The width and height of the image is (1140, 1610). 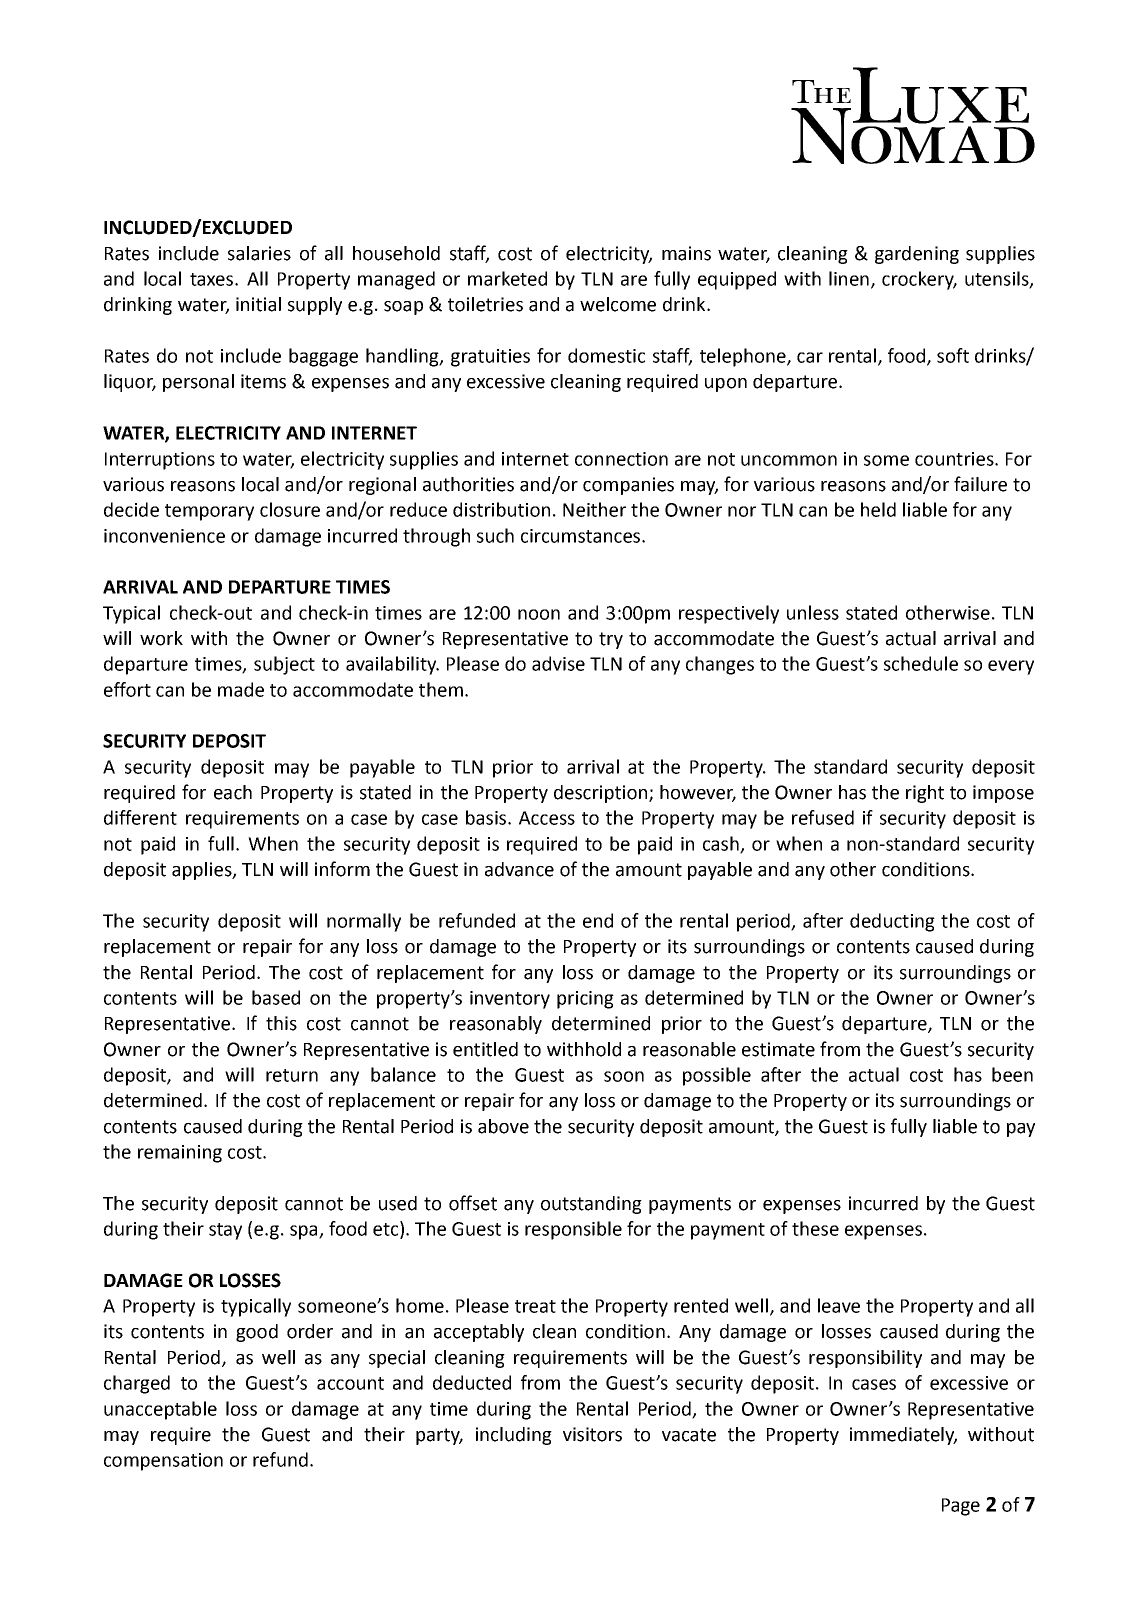 What do you see at coordinates (961, 1507) in the image?
I see `Page` at bounding box center [961, 1507].
